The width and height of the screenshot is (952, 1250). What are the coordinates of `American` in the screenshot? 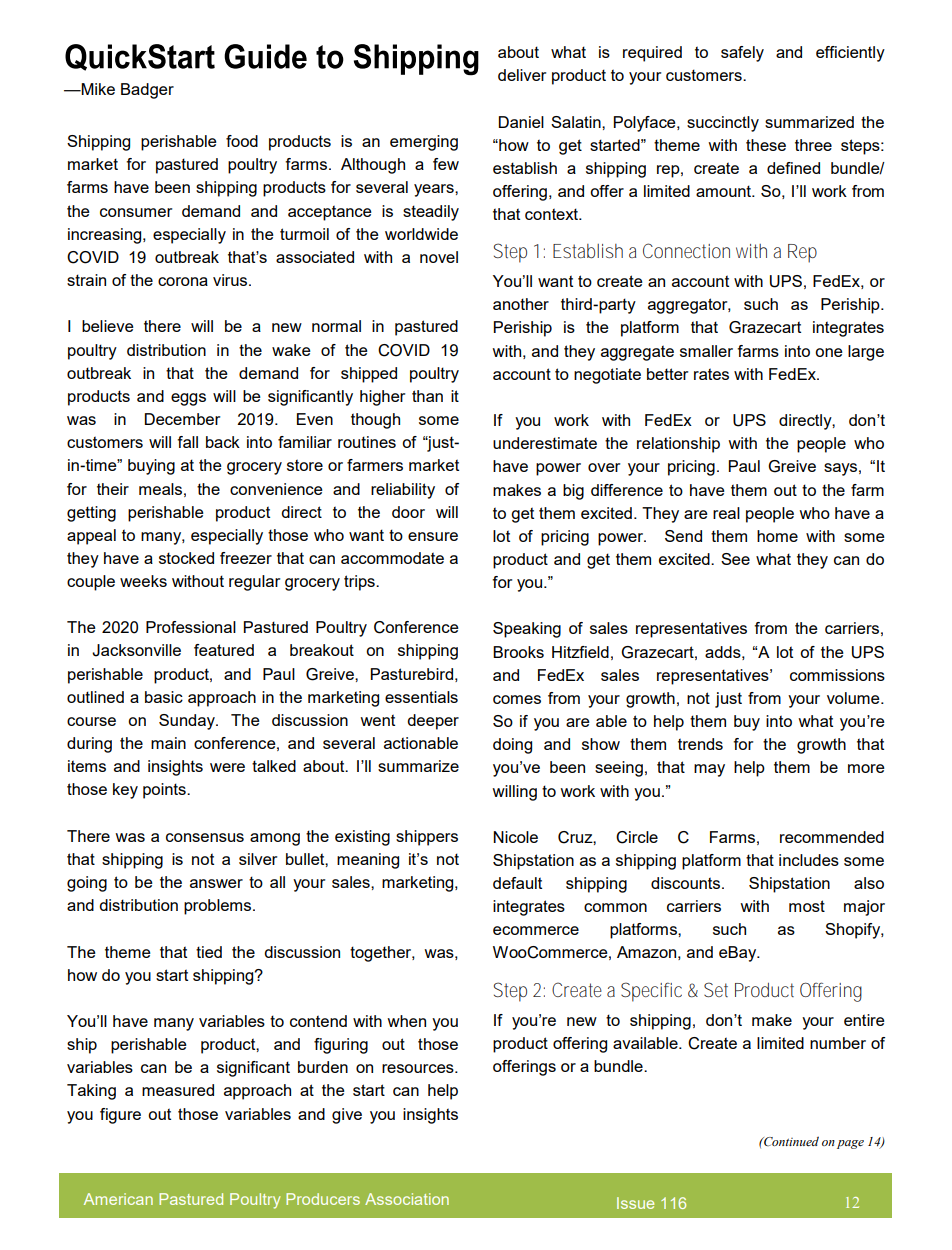 It's located at (118, 1199).
